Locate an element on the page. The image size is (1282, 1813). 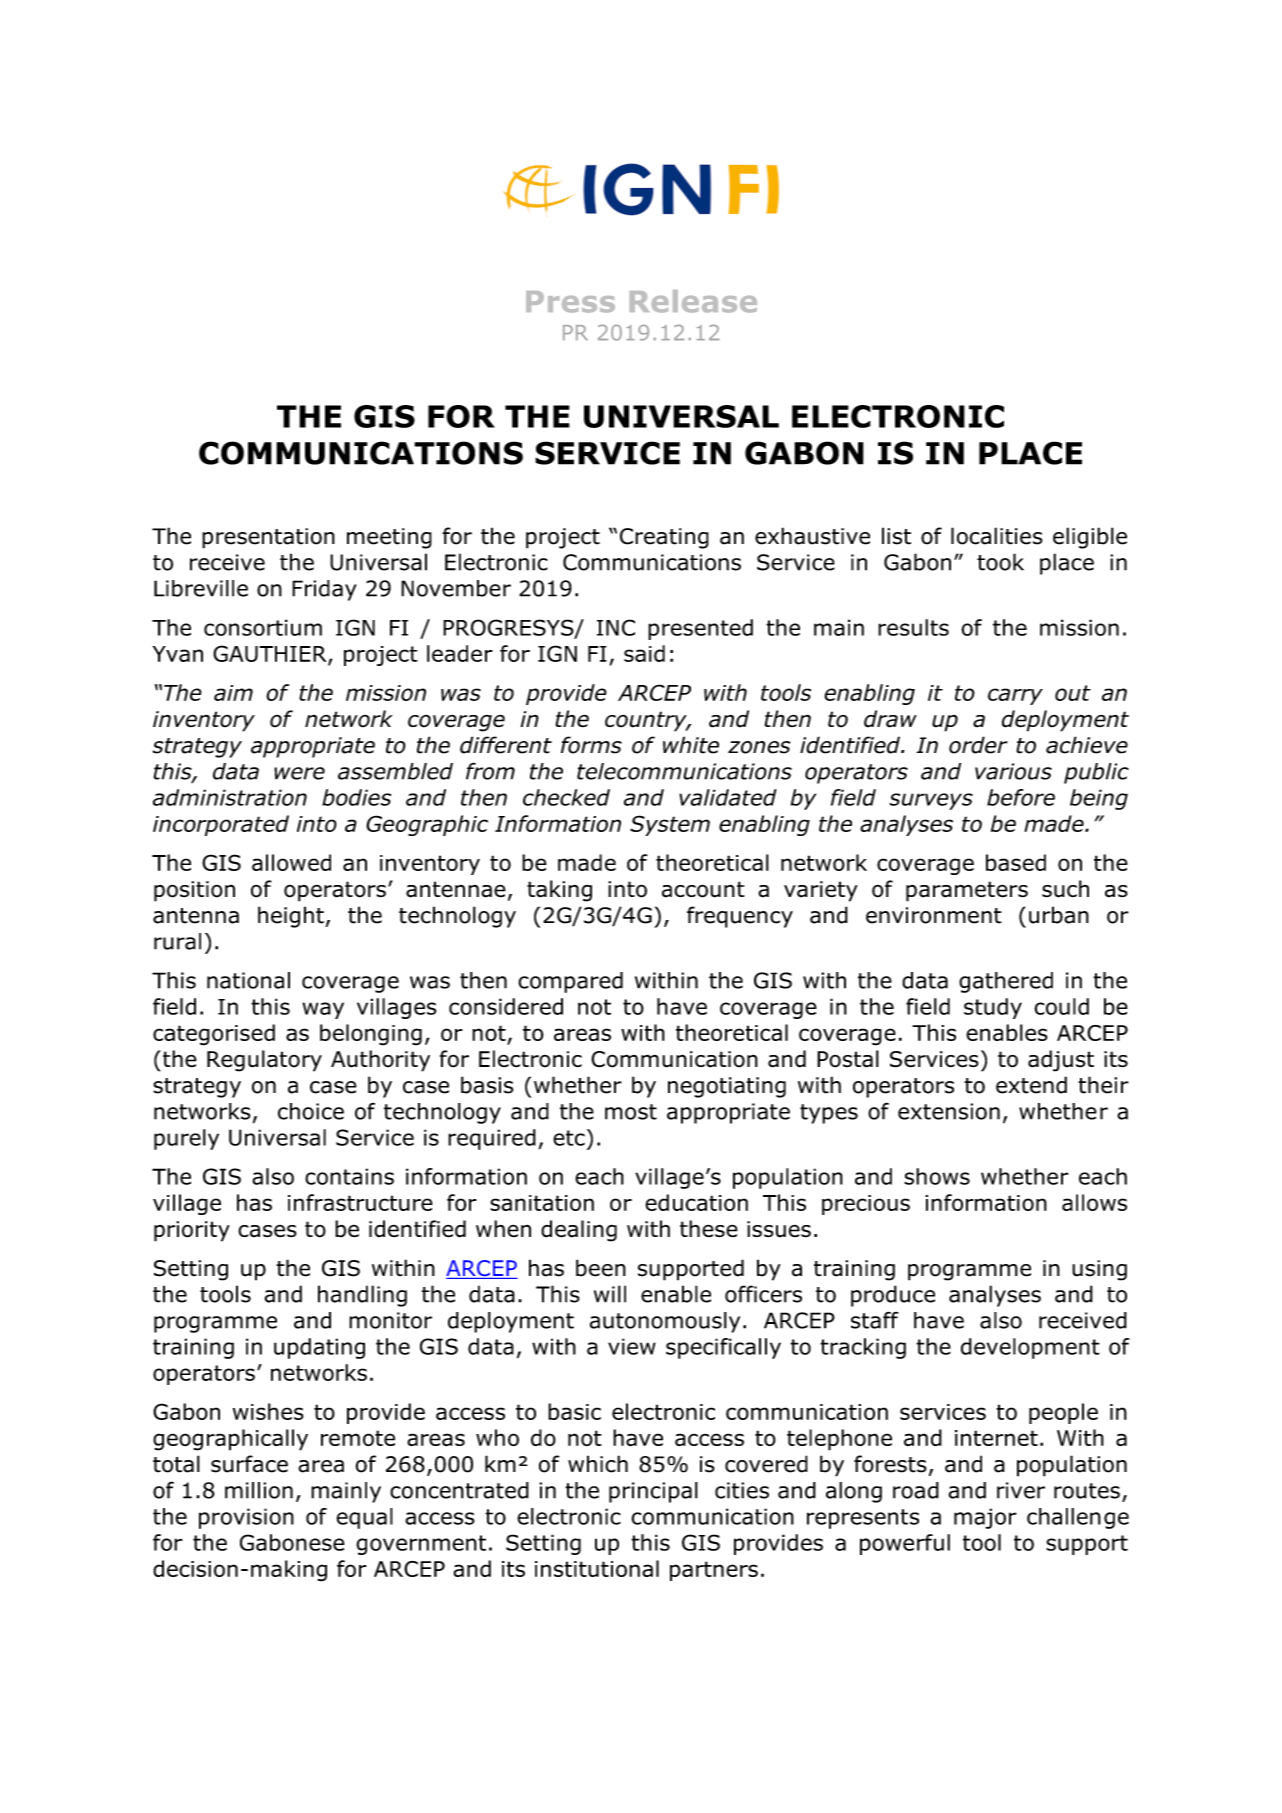
provision is located at coordinates (246, 1518).
